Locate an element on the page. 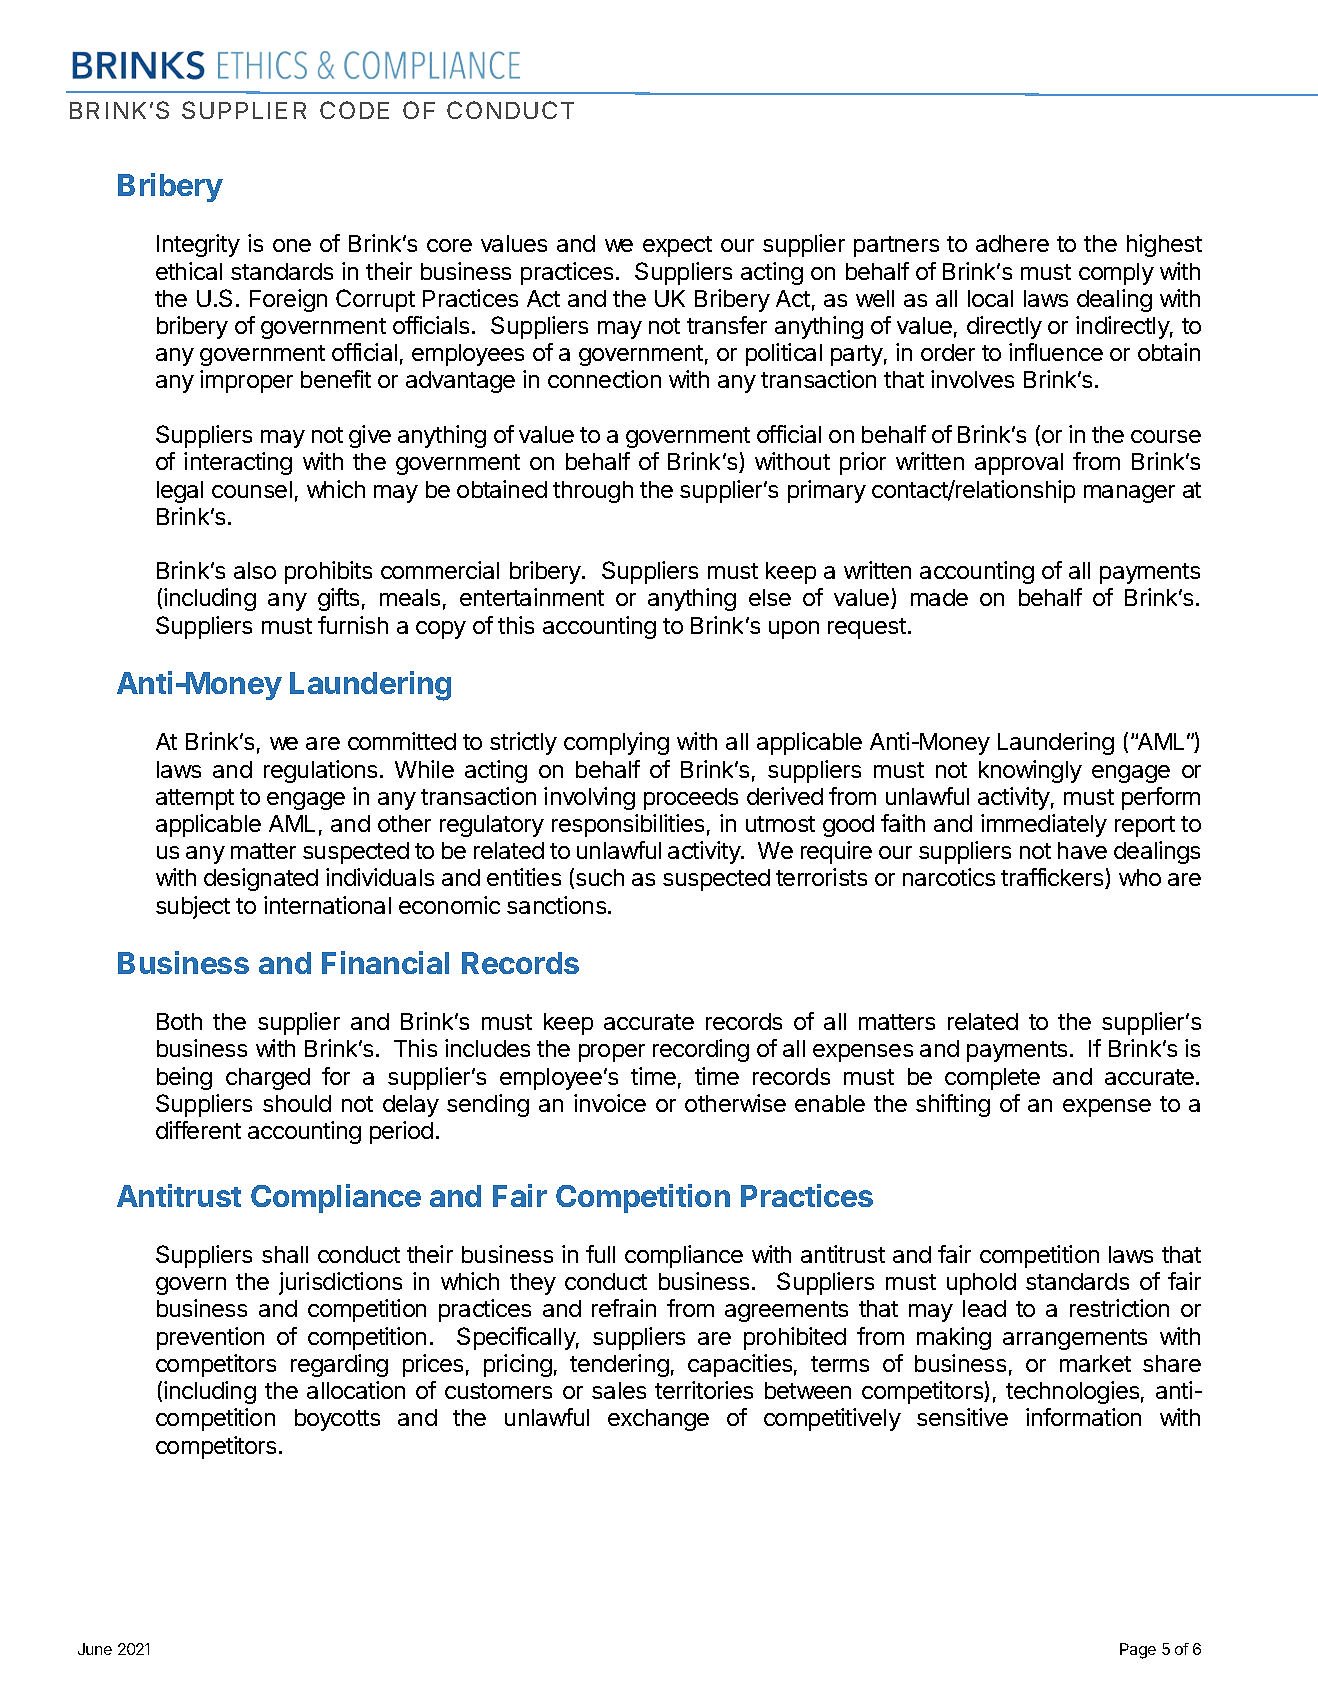 The height and width of the document is (1706, 1318). also is located at coordinates (255, 570).
